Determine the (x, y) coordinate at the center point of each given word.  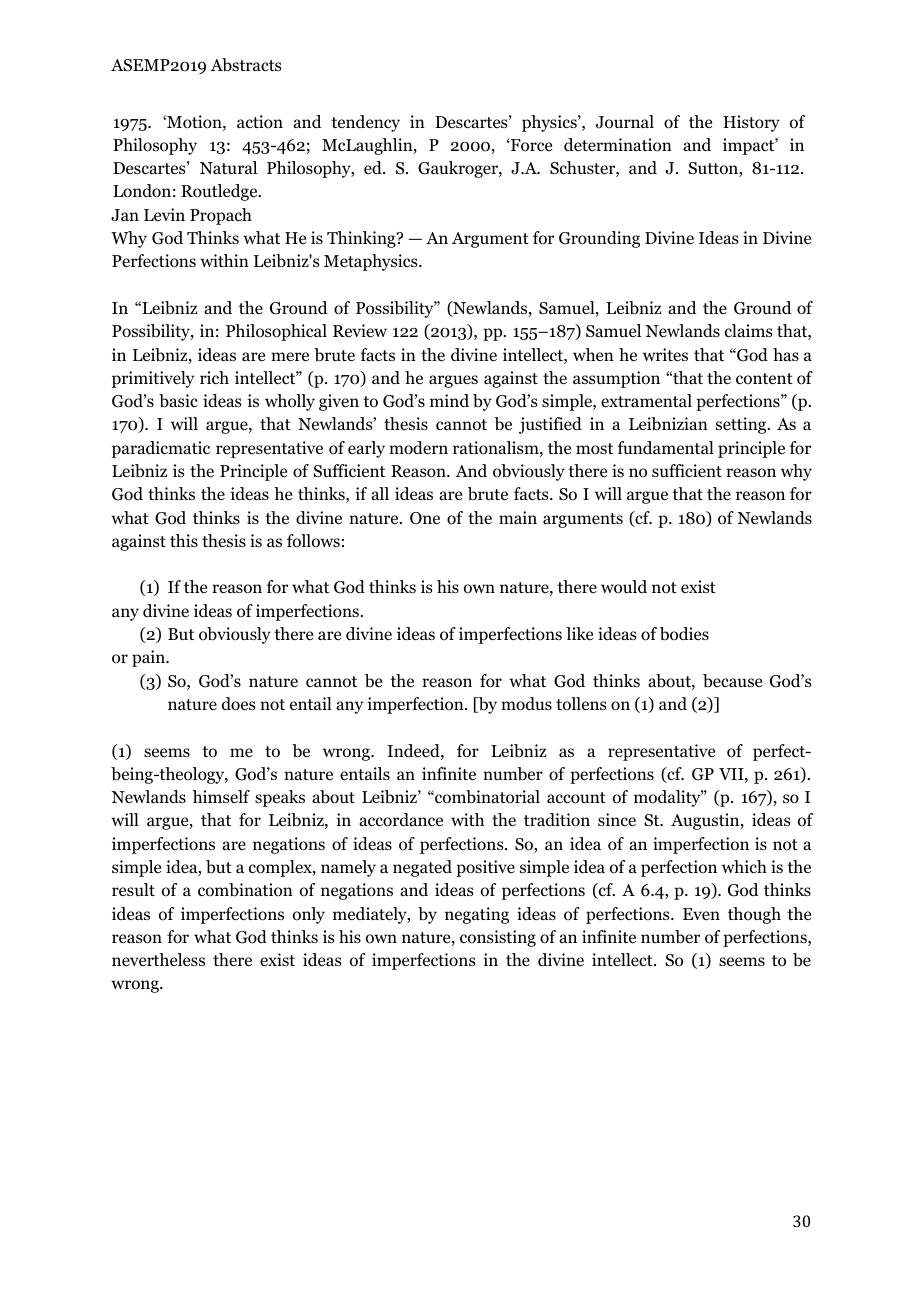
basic (178, 401)
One (425, 518)
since (617, 820)
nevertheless (158, 959)
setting (742, 425)
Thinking (362, 239)
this (184, 540)
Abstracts (245, 65)
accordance (401, 820)
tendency (365, 123)
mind (449, 401)
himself (221, 797)
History (751, 123)
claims (748, 331)
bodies (684, 634)
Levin (164, 214)
